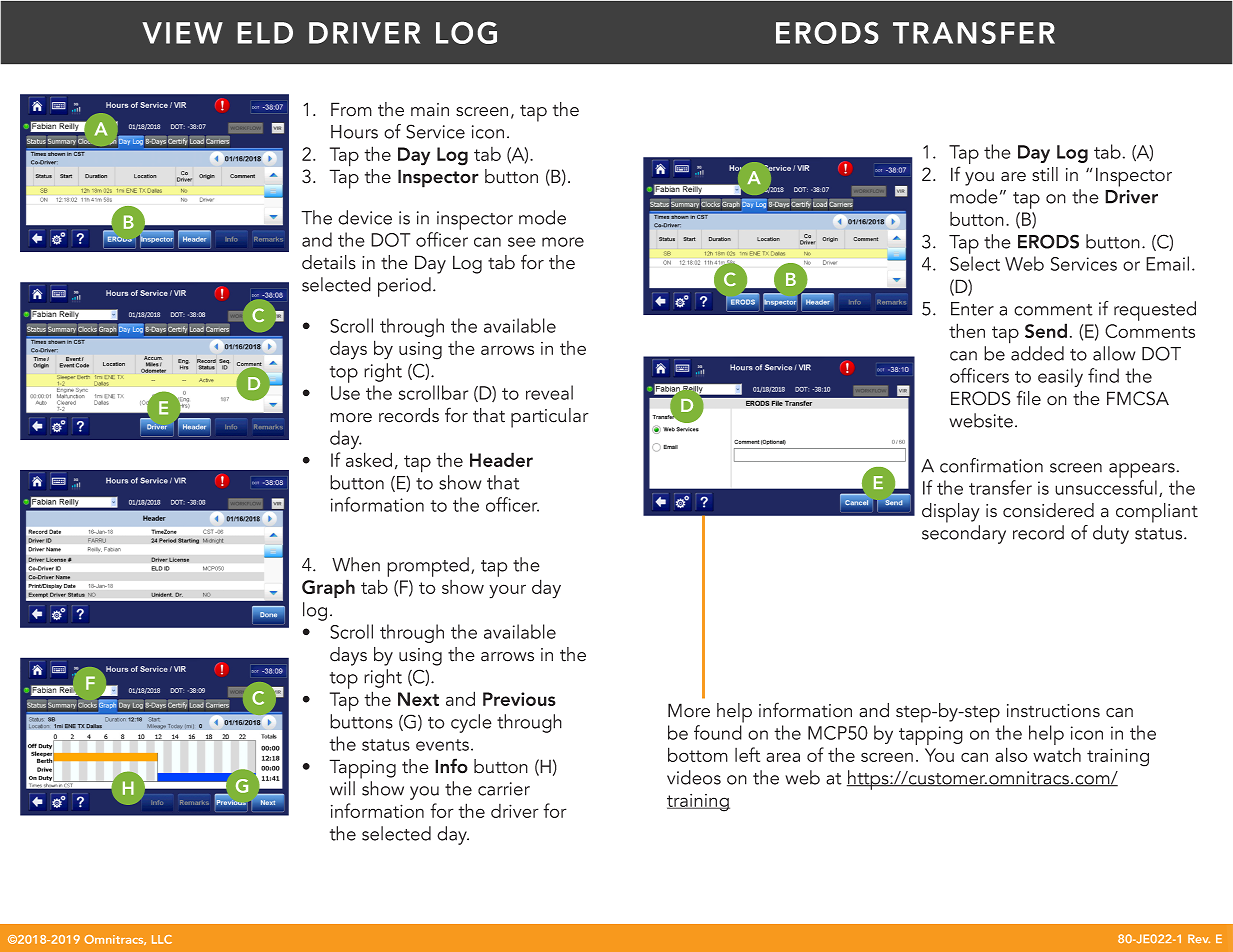 The image size is (1233, 952). Describe the element at coordinates (501, 459) in the screenshot. I see `Header` at that location.
